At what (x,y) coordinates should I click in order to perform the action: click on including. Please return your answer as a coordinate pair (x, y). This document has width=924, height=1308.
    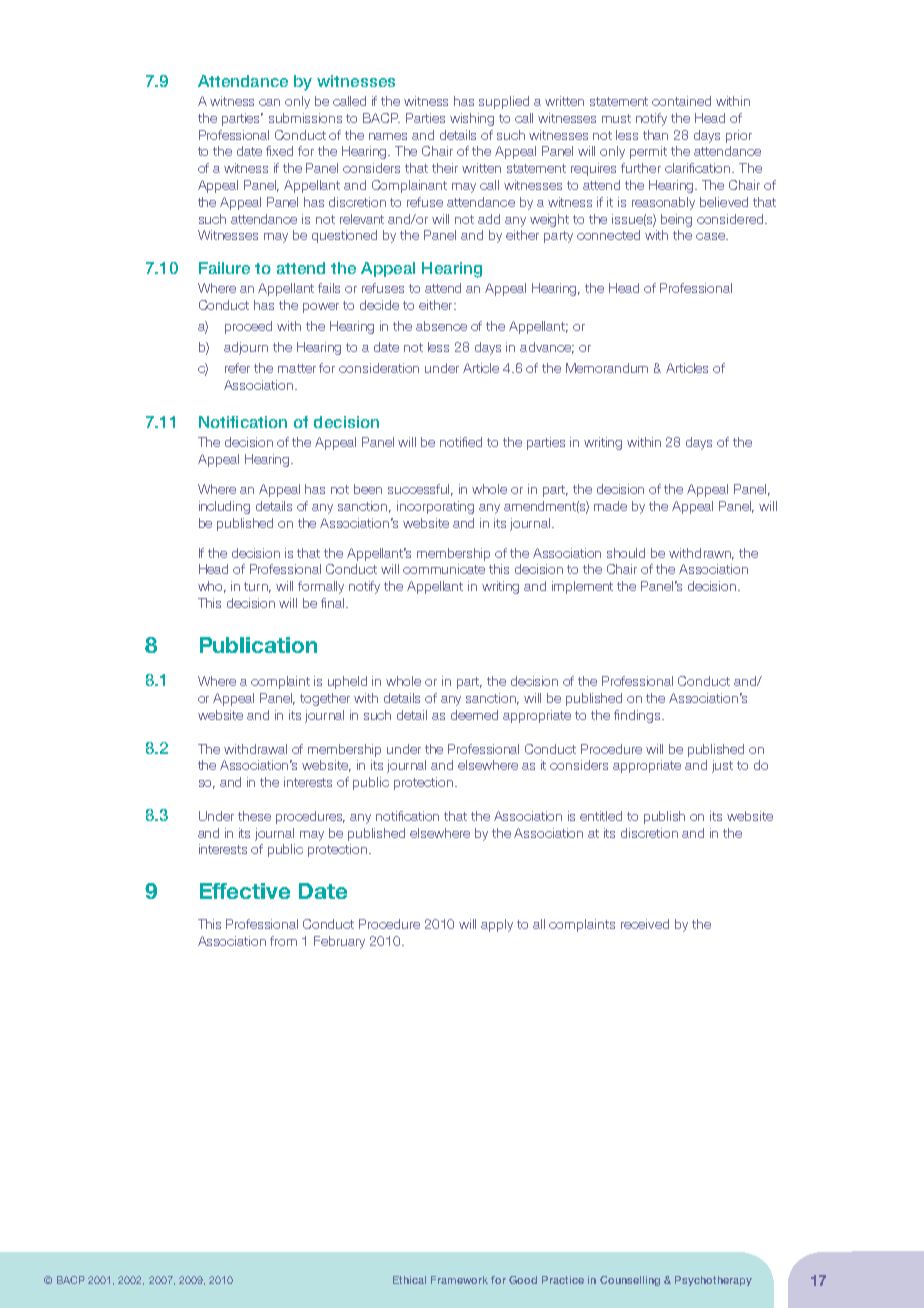
    Looking at the image, I should click on (224, 507).
